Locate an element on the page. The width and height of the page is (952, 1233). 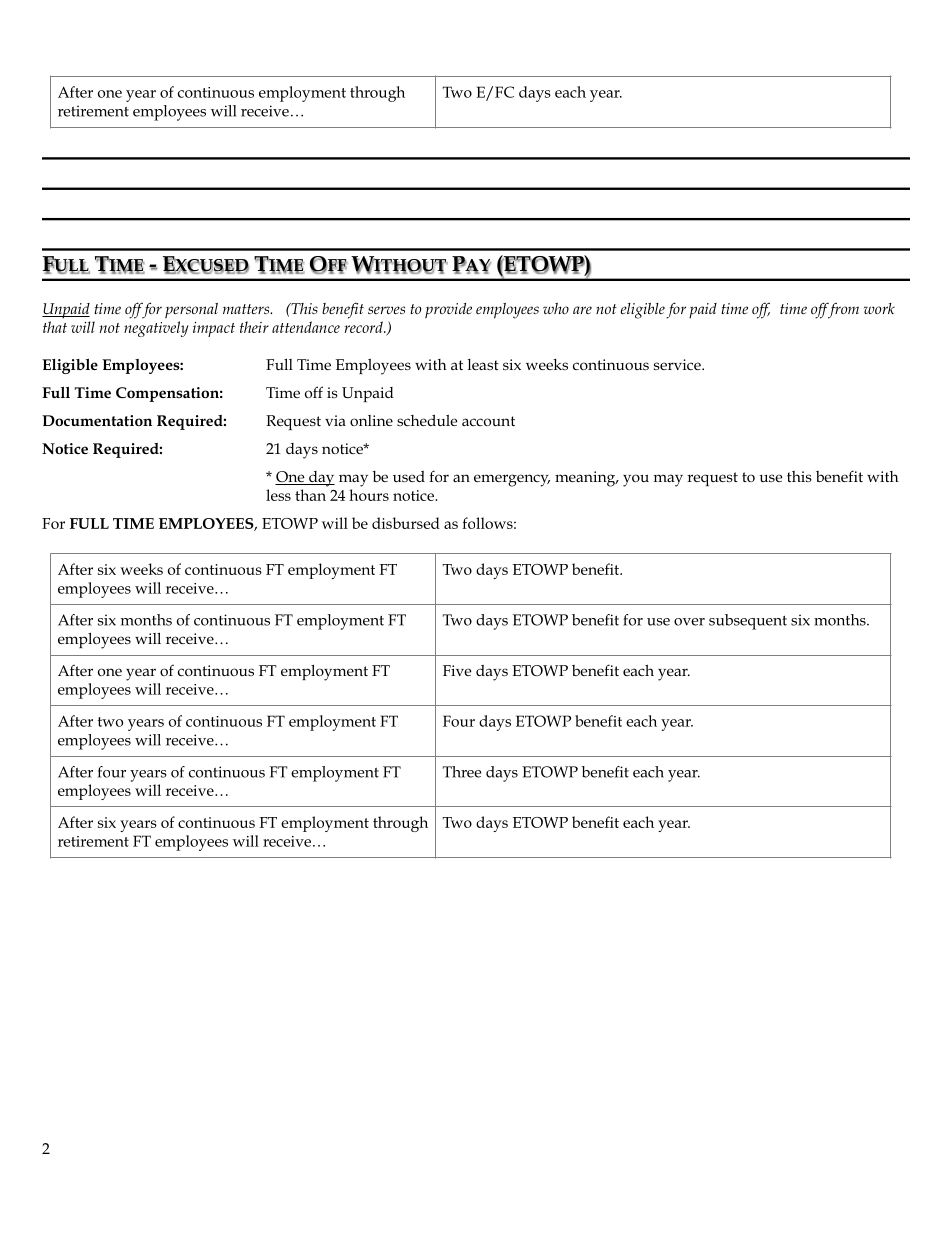
less is located at coordinates (278, 495).
